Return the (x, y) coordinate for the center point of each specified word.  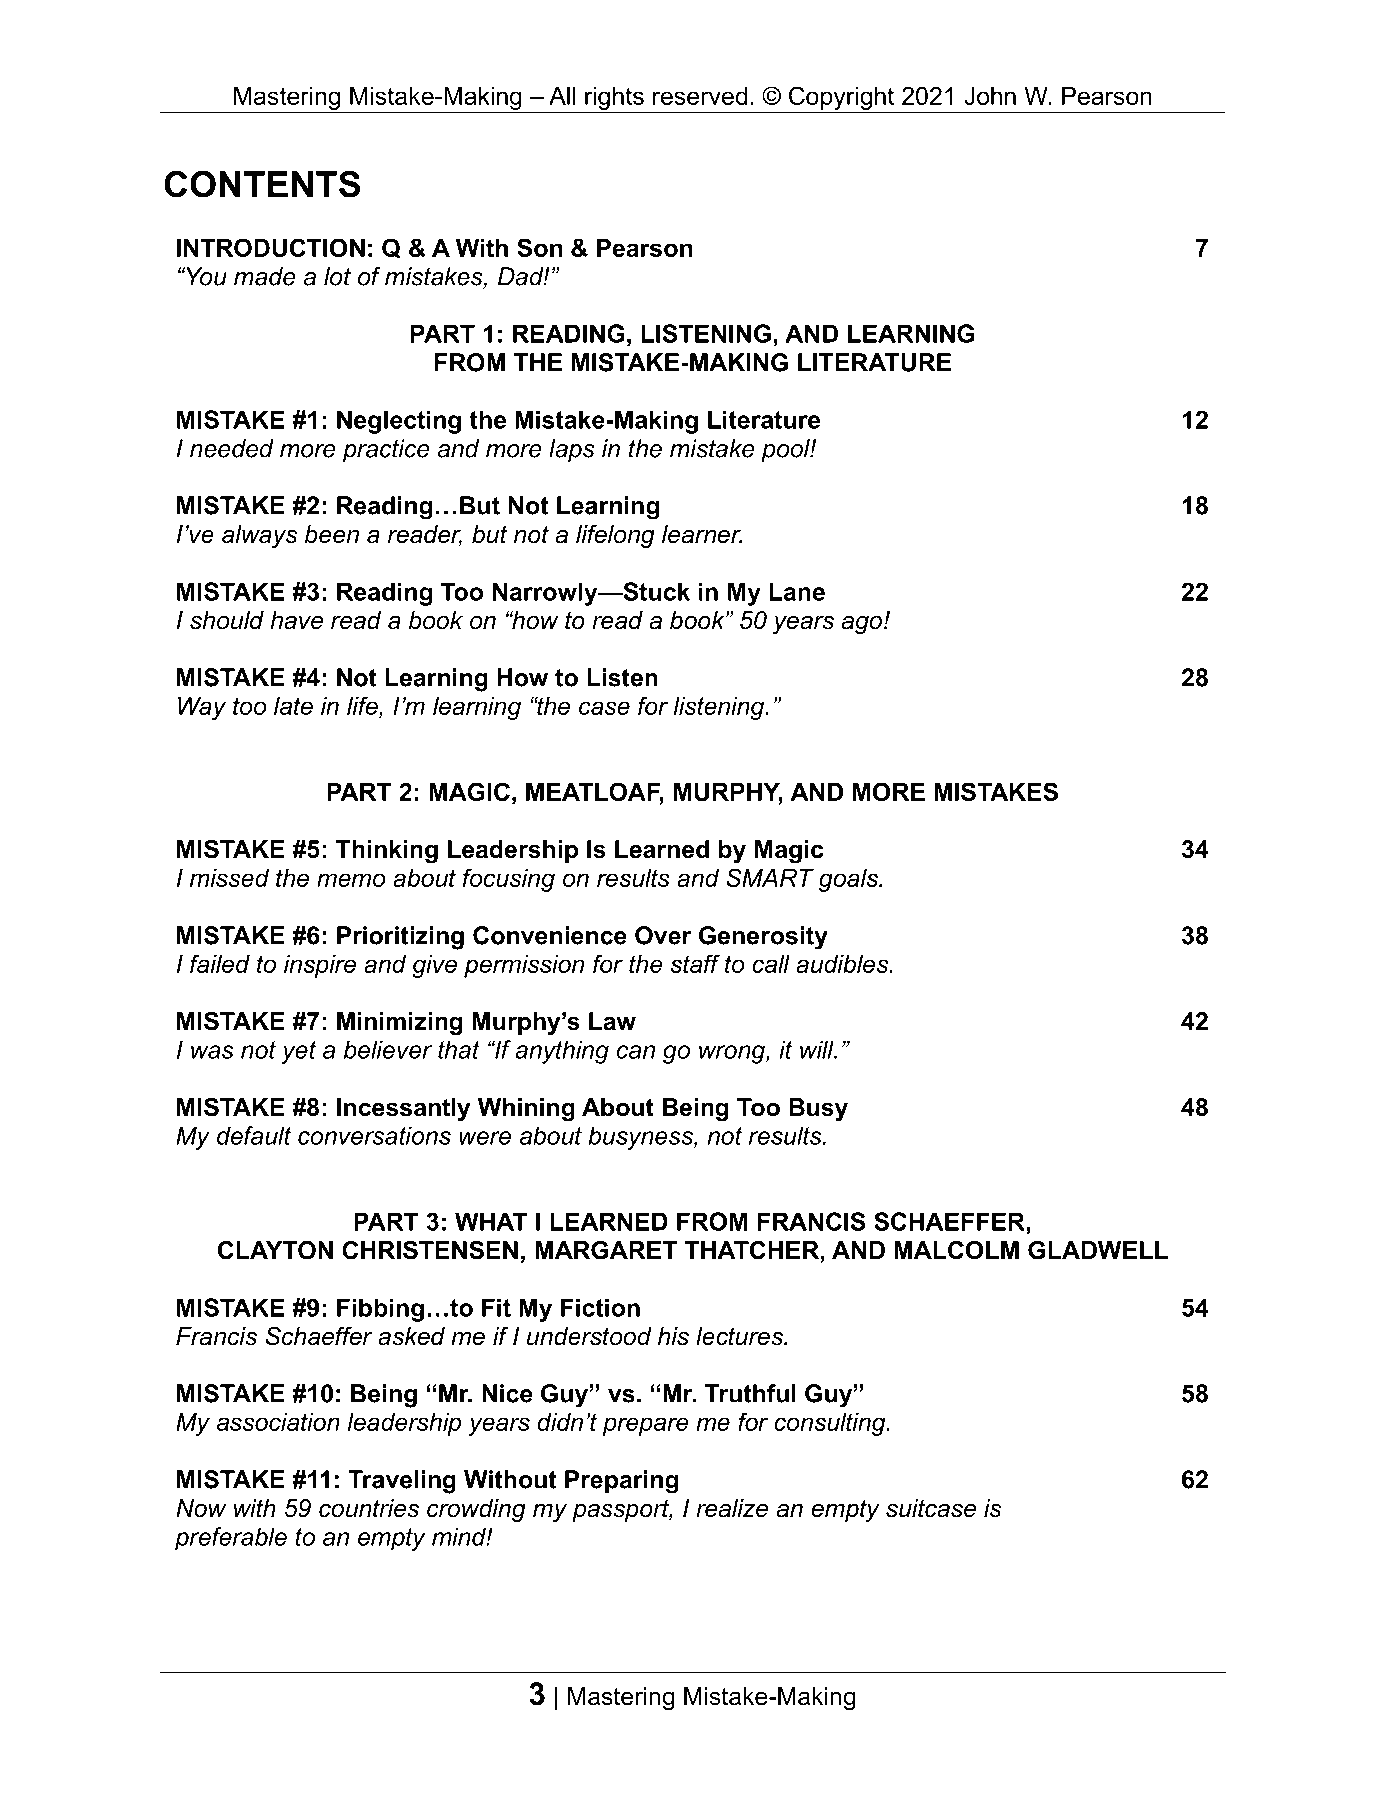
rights (614, 100)
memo (351, 880)
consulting (831, 1424)
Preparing (621, 1482)
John (990, 96)
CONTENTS (262, 184)
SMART (770, 877)
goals (850, 880)
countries (369, 1508)
